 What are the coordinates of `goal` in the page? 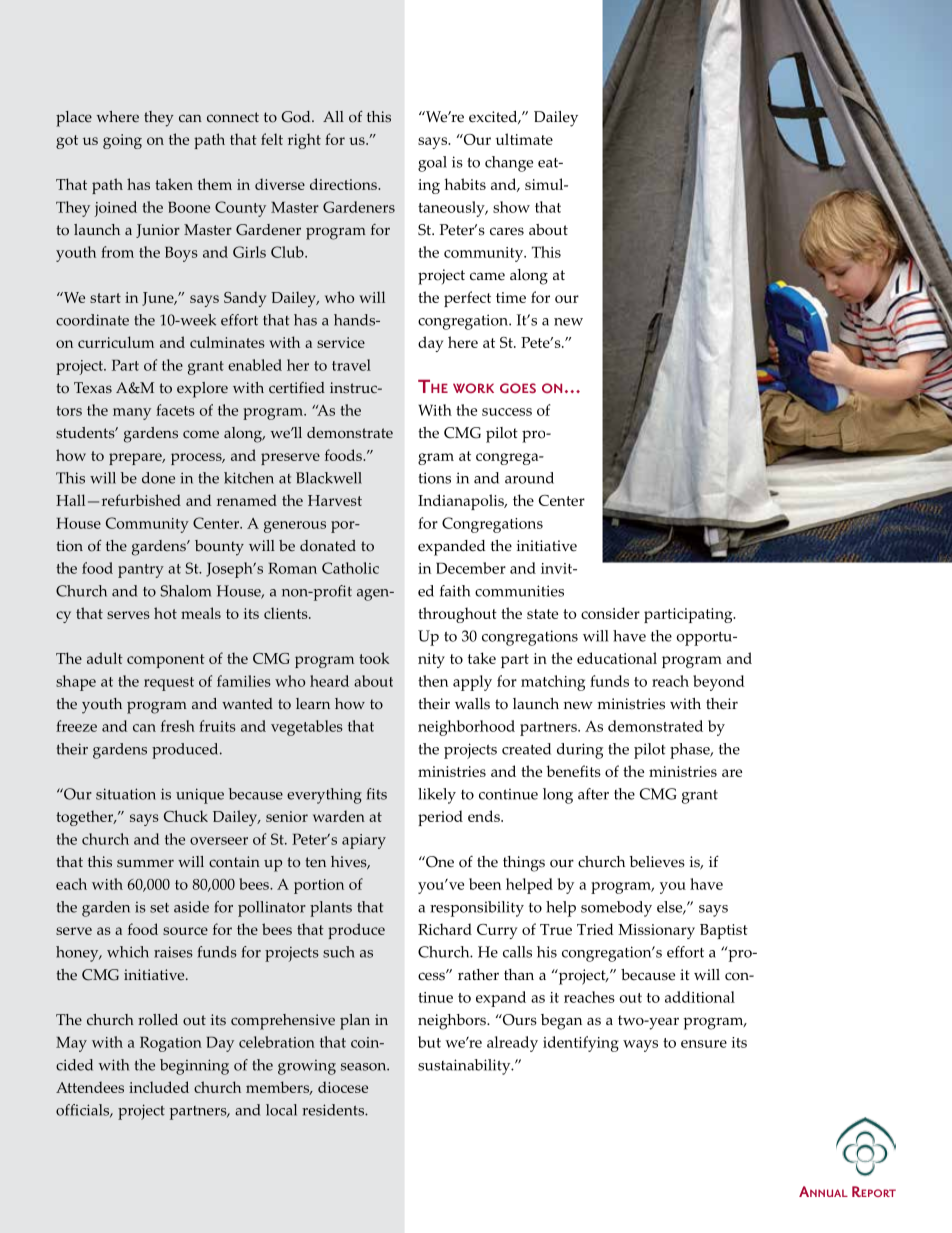 It's located at (432, 164).
